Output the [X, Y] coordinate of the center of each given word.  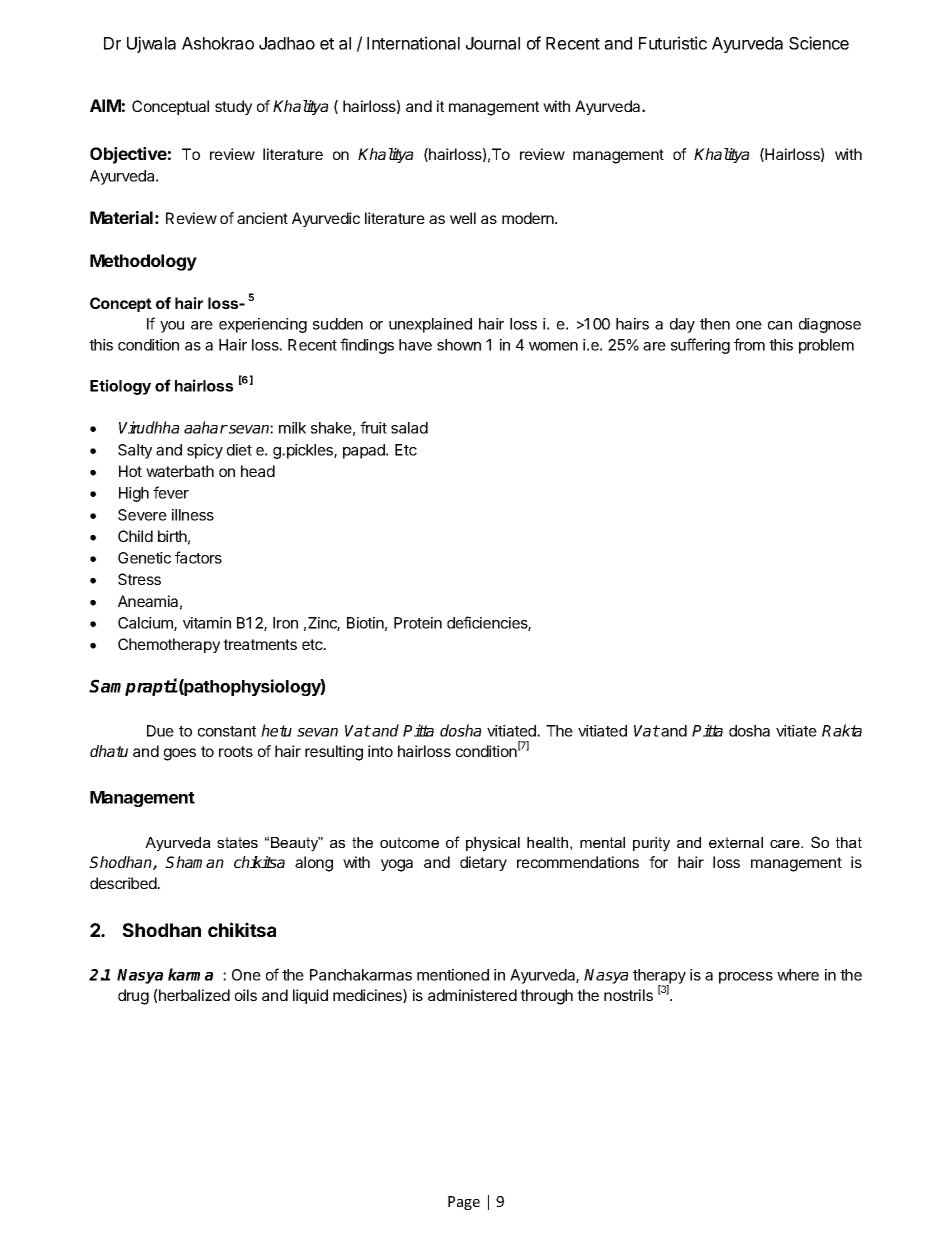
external [736, 842]
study [233, 107]
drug [133, 997]
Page [464, 1203]
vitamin [207, 623]
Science [819, 43]
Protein [418, 623]
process [746, 978]
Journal [493, 43]
